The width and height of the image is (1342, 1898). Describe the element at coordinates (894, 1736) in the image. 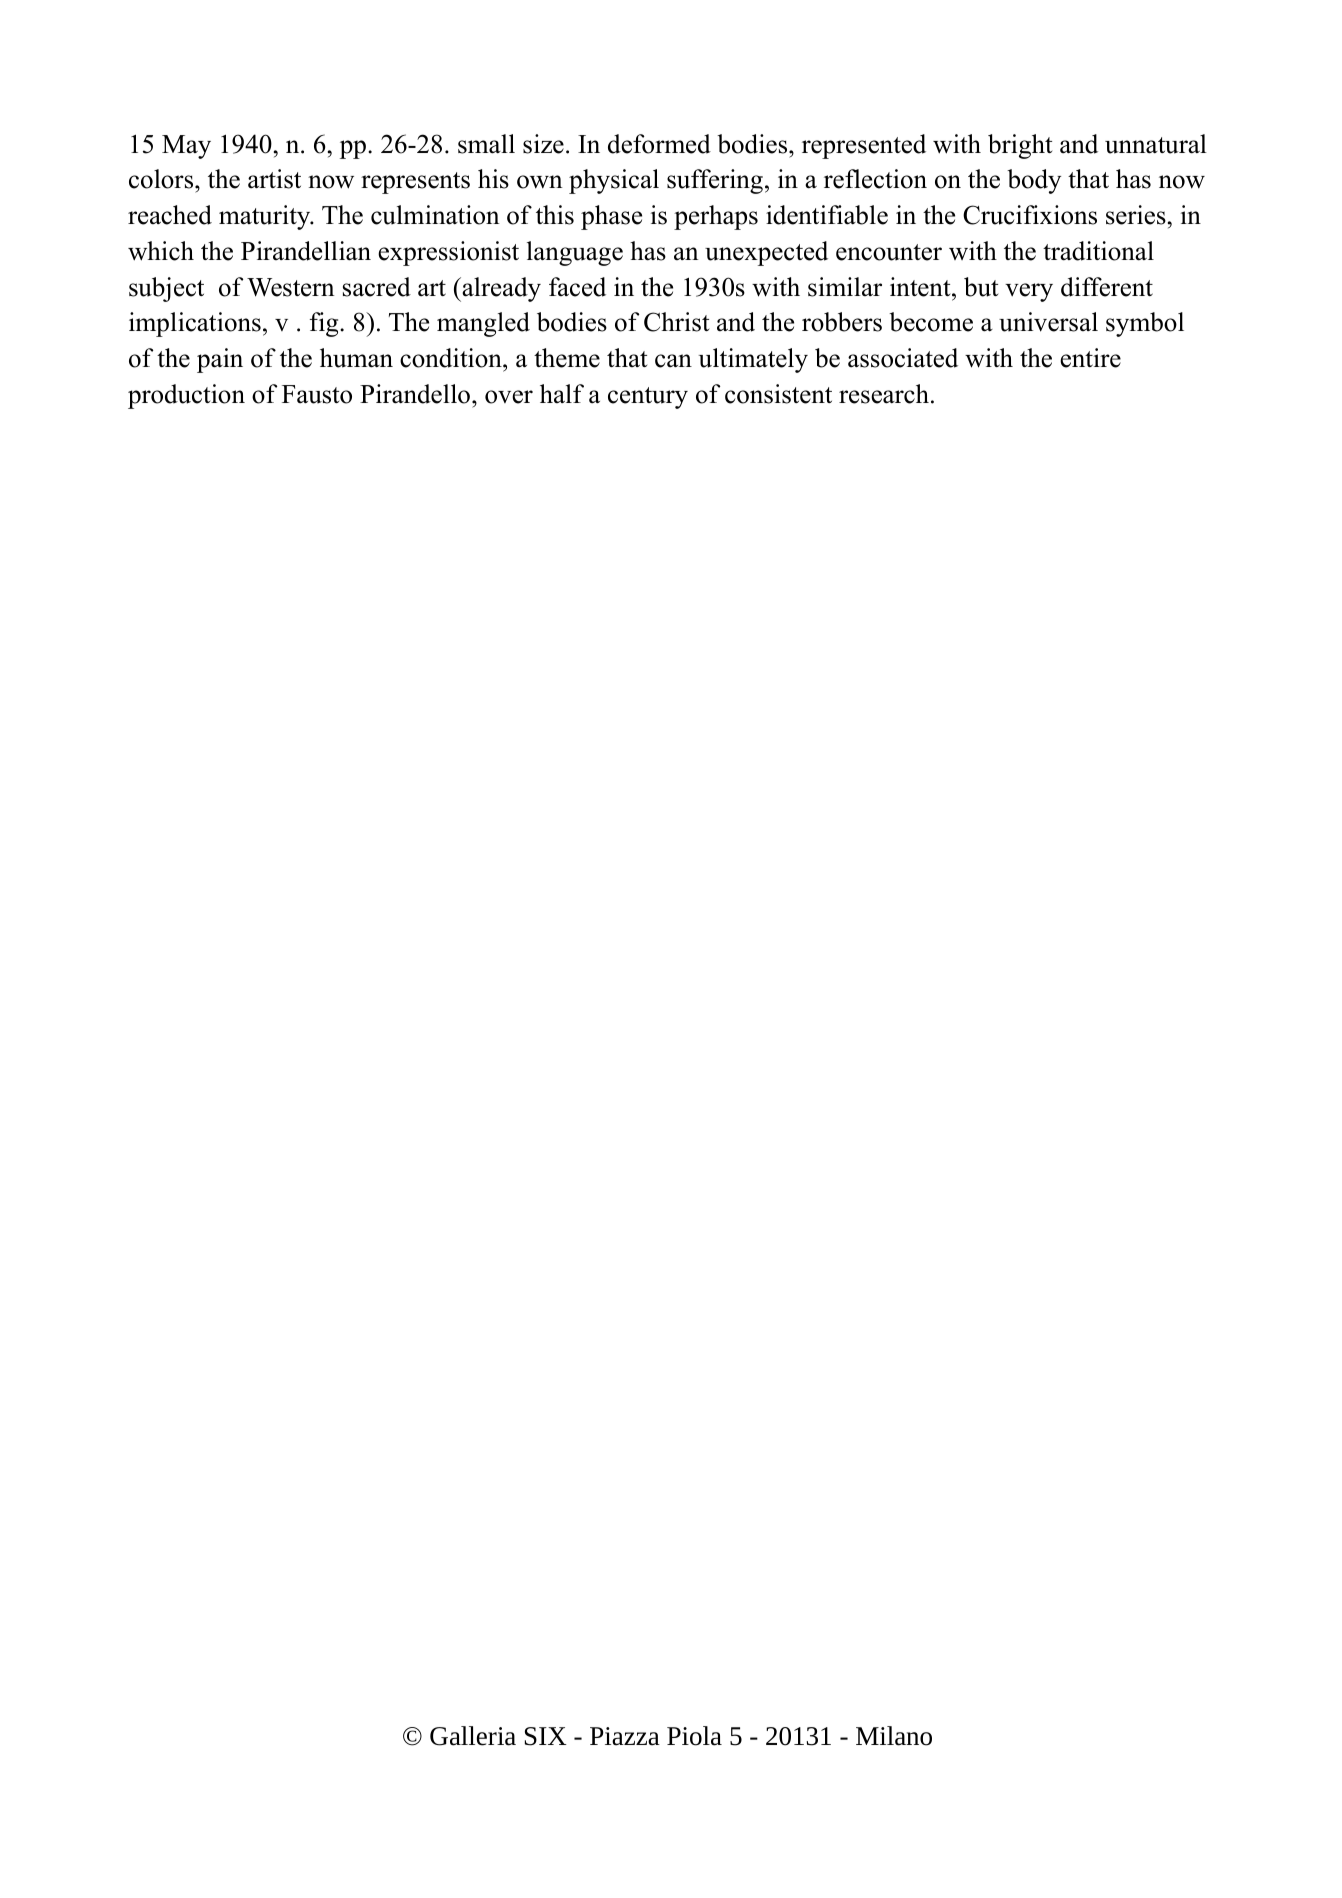

I see `Milano` at that location.
